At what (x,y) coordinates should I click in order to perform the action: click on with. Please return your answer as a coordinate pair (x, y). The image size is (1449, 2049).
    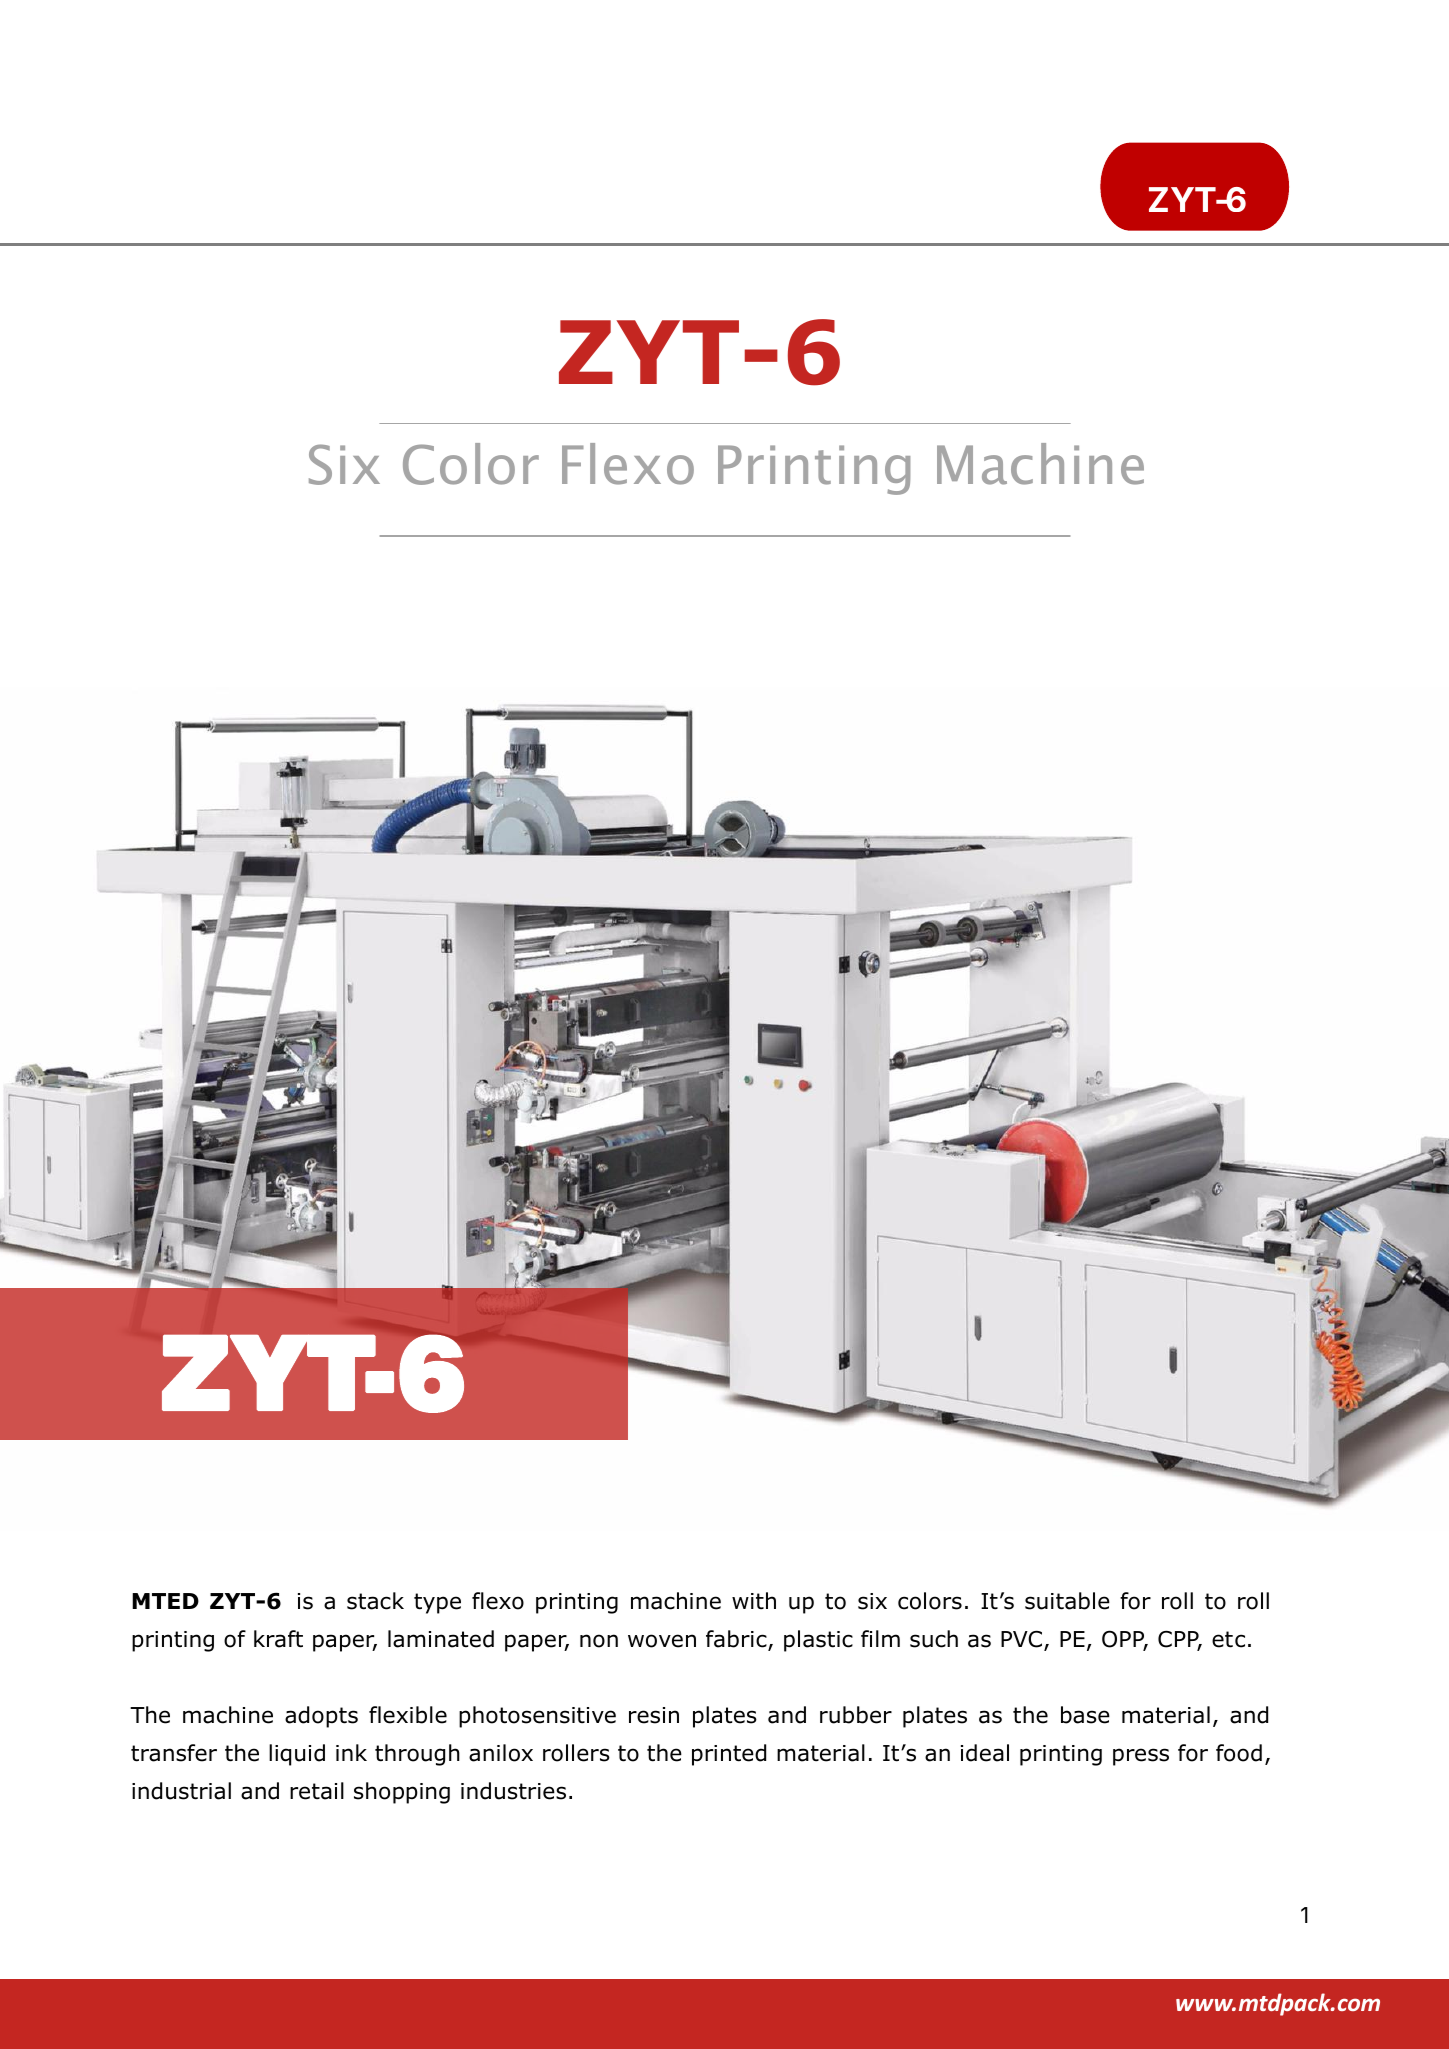
    Looking at the image, I should click on (754, 1601).
